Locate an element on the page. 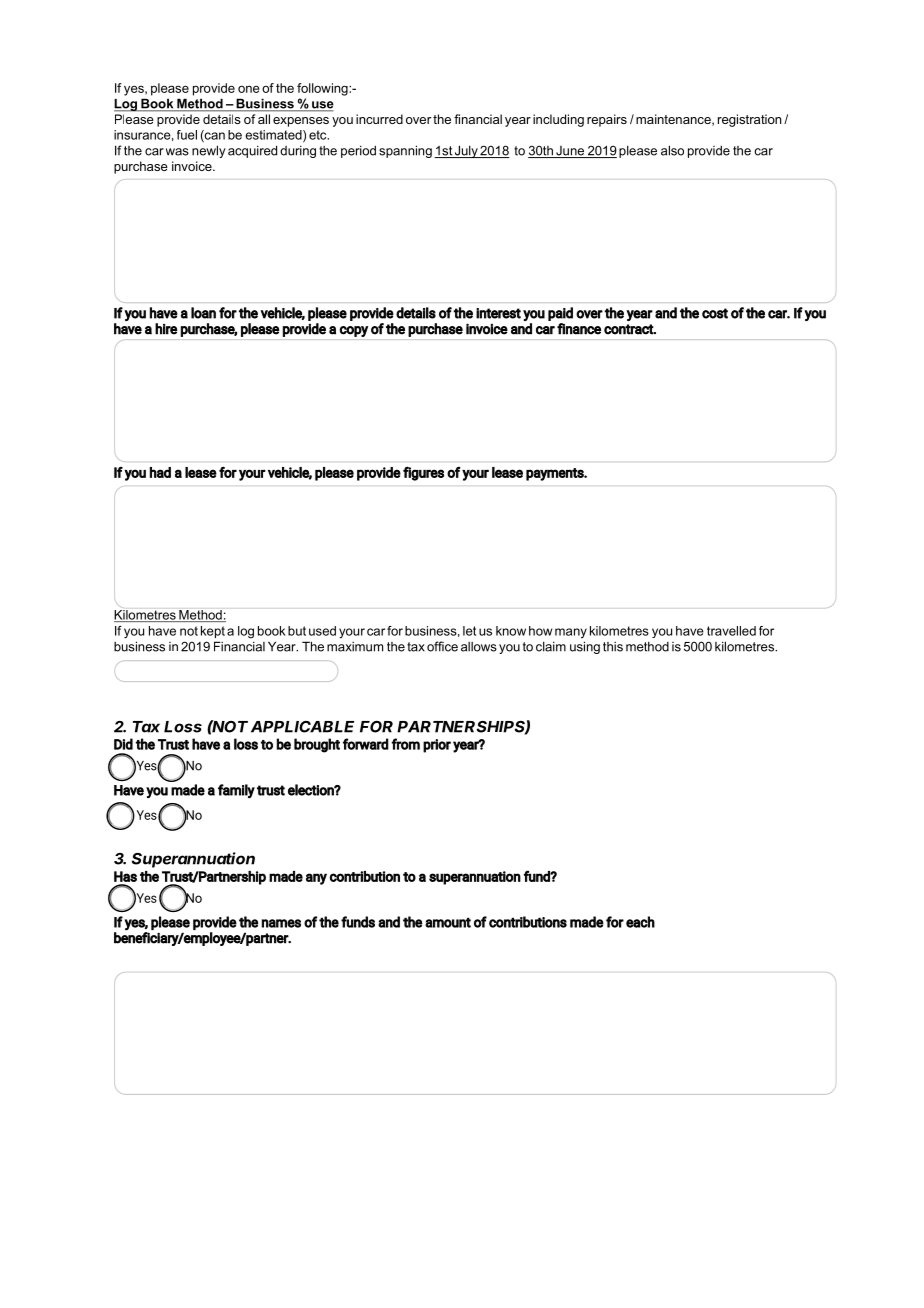 Image resolution: width=924 pixels, height=1308 pixels. newly is located at coordinates (209, 151).
